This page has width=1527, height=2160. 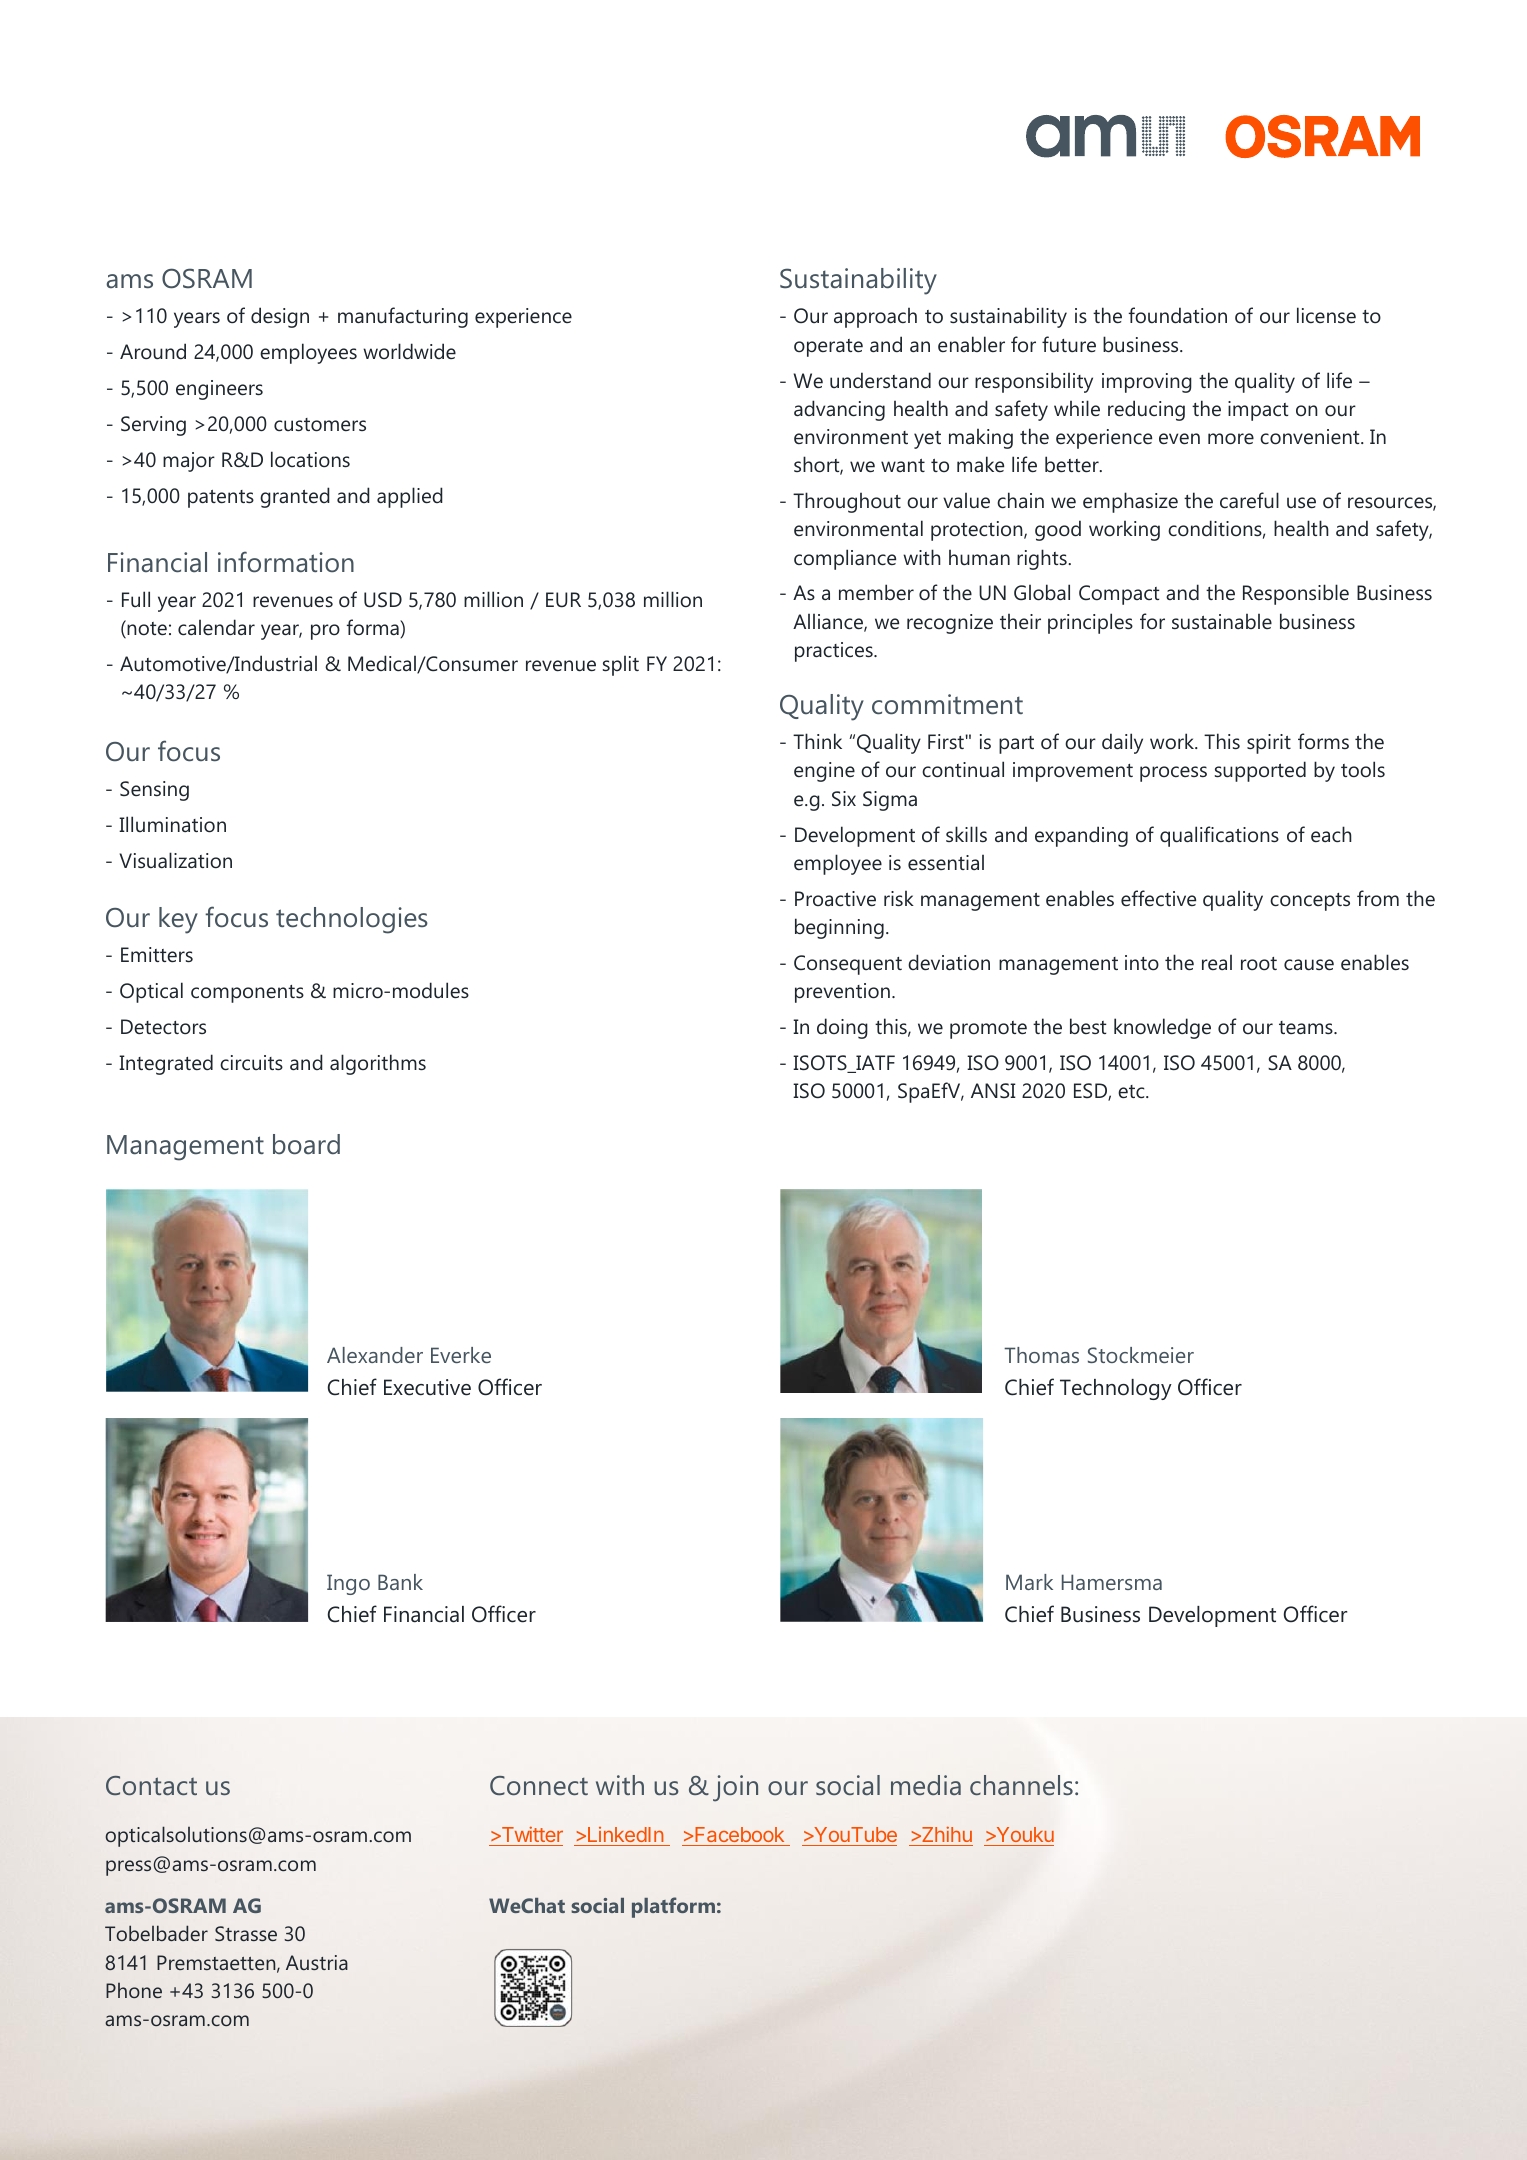 What do you see at coordinates (842, 1028) in the page?
I see `doing` at bounding box center [842, 1028].
